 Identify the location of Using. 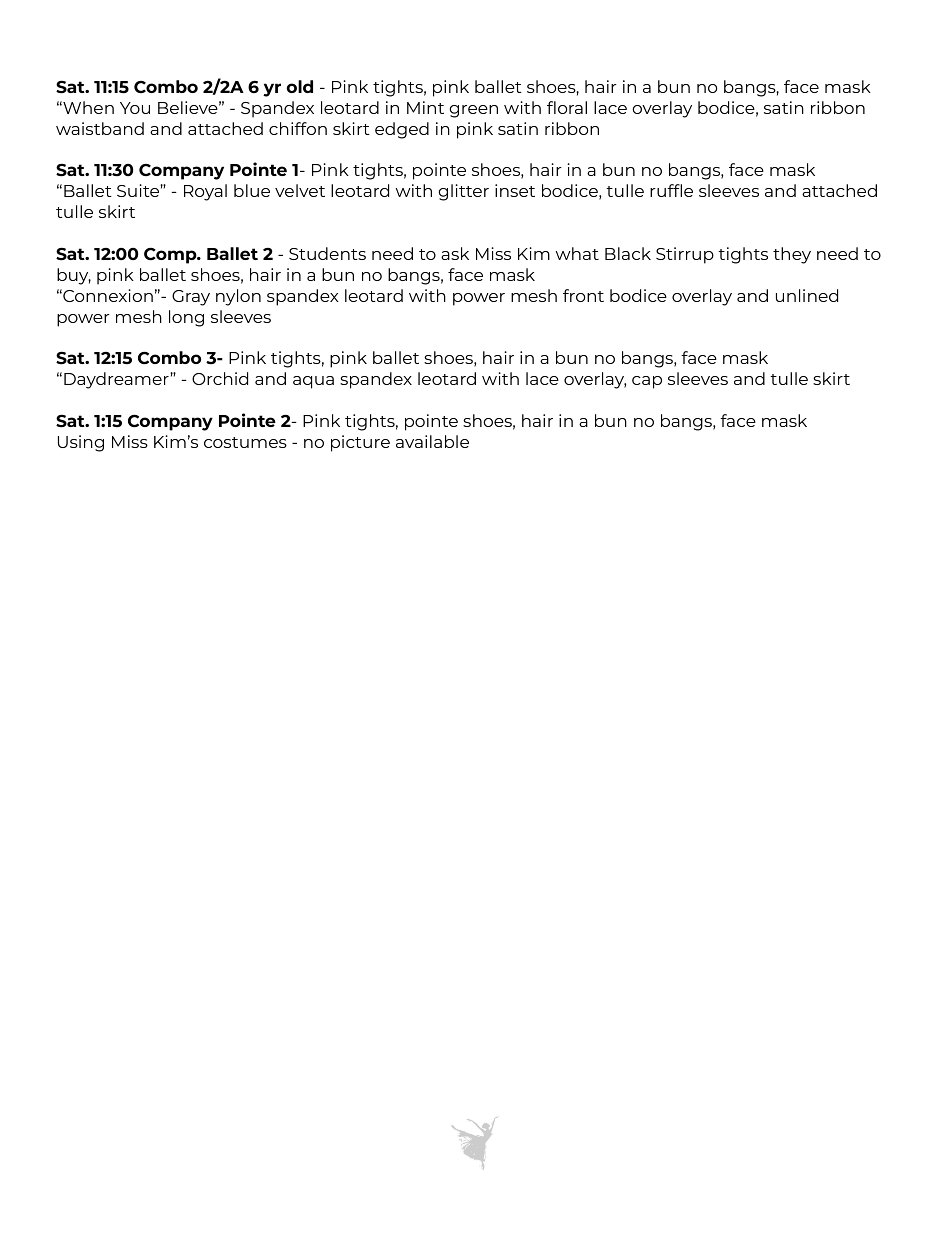
(81, 443).
